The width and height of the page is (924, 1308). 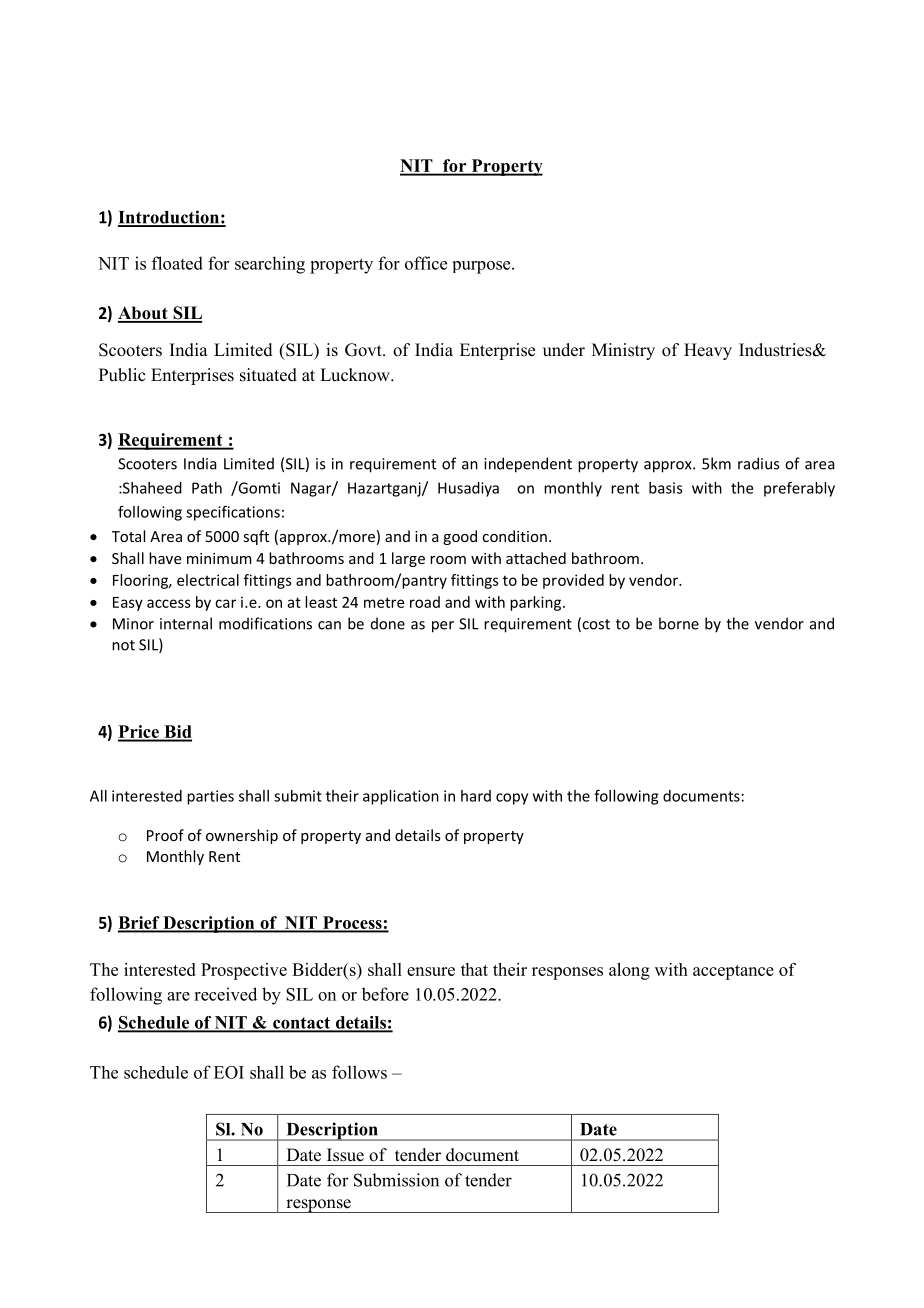 What do you see at coordinates (679, 623) in the page?
I see `borne` at bounding box center [679, 623].
